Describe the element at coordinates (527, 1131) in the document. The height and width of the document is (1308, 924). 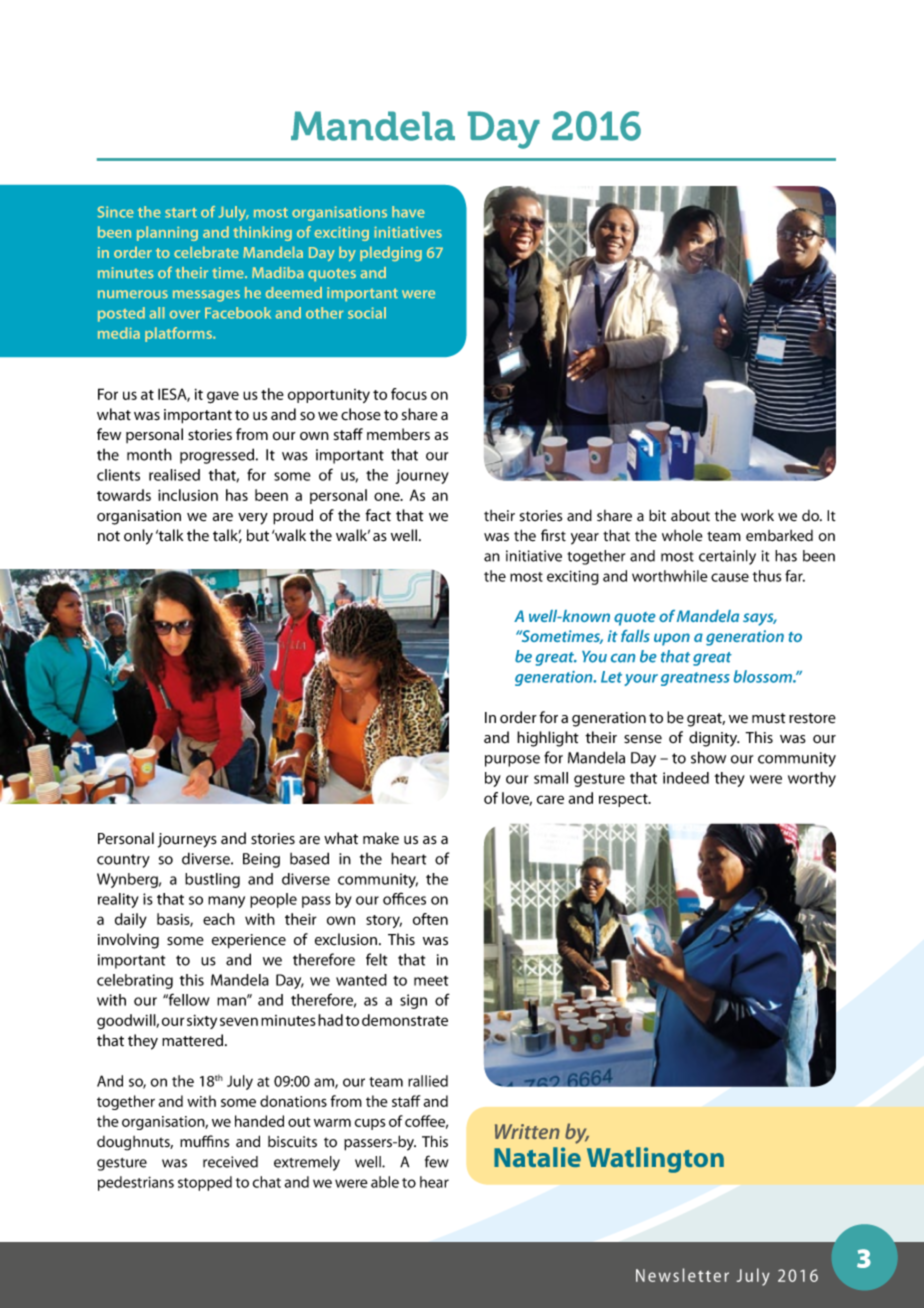
I see `Written` at that location.
